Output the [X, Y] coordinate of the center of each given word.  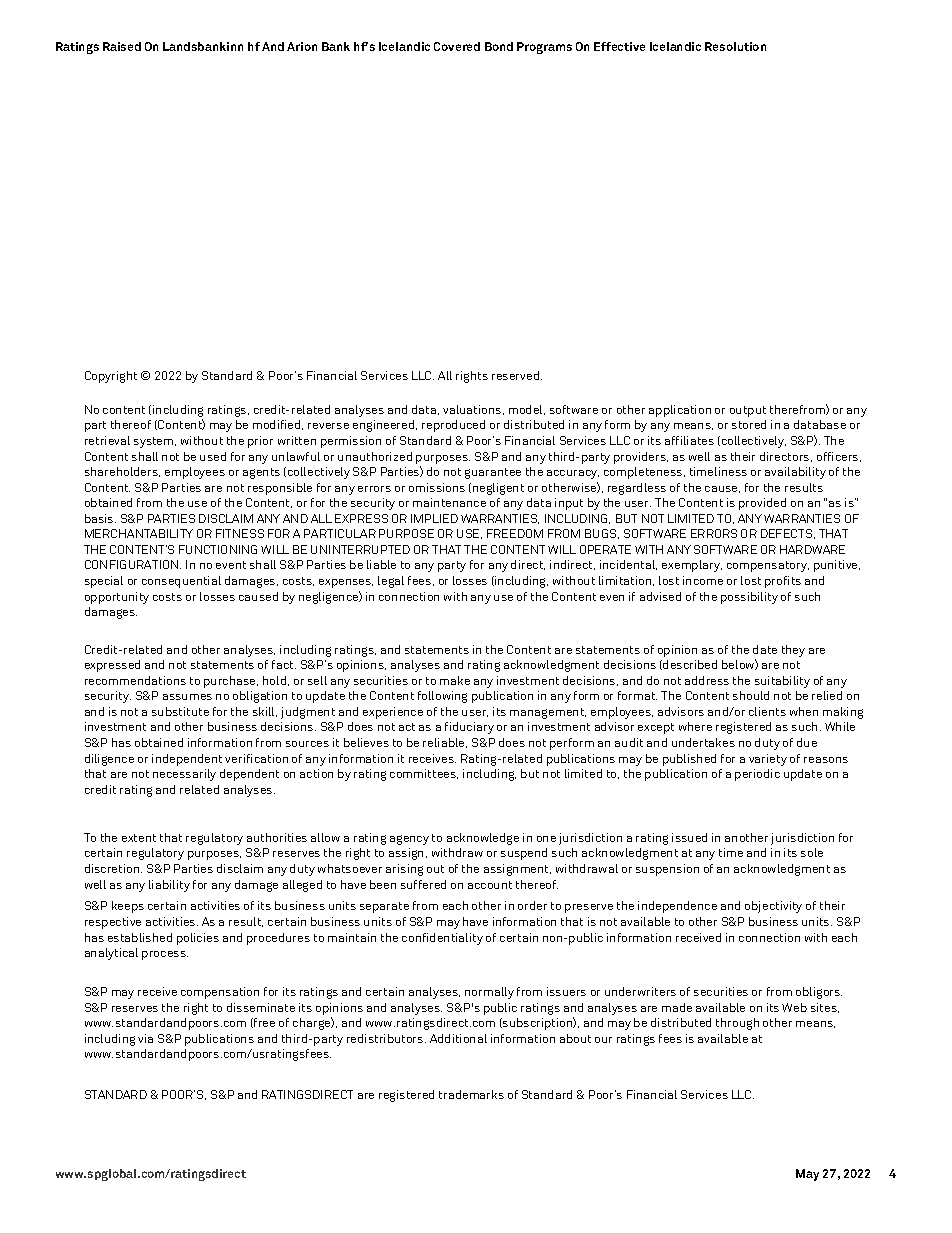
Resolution [735, 46]
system [155, 442]
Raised [122, 46]
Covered [457, 46]
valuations [473, 410]
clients [767, 711]
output [748, 411]
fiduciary [469, 728]
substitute [180, 711]
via [145, 1038]
